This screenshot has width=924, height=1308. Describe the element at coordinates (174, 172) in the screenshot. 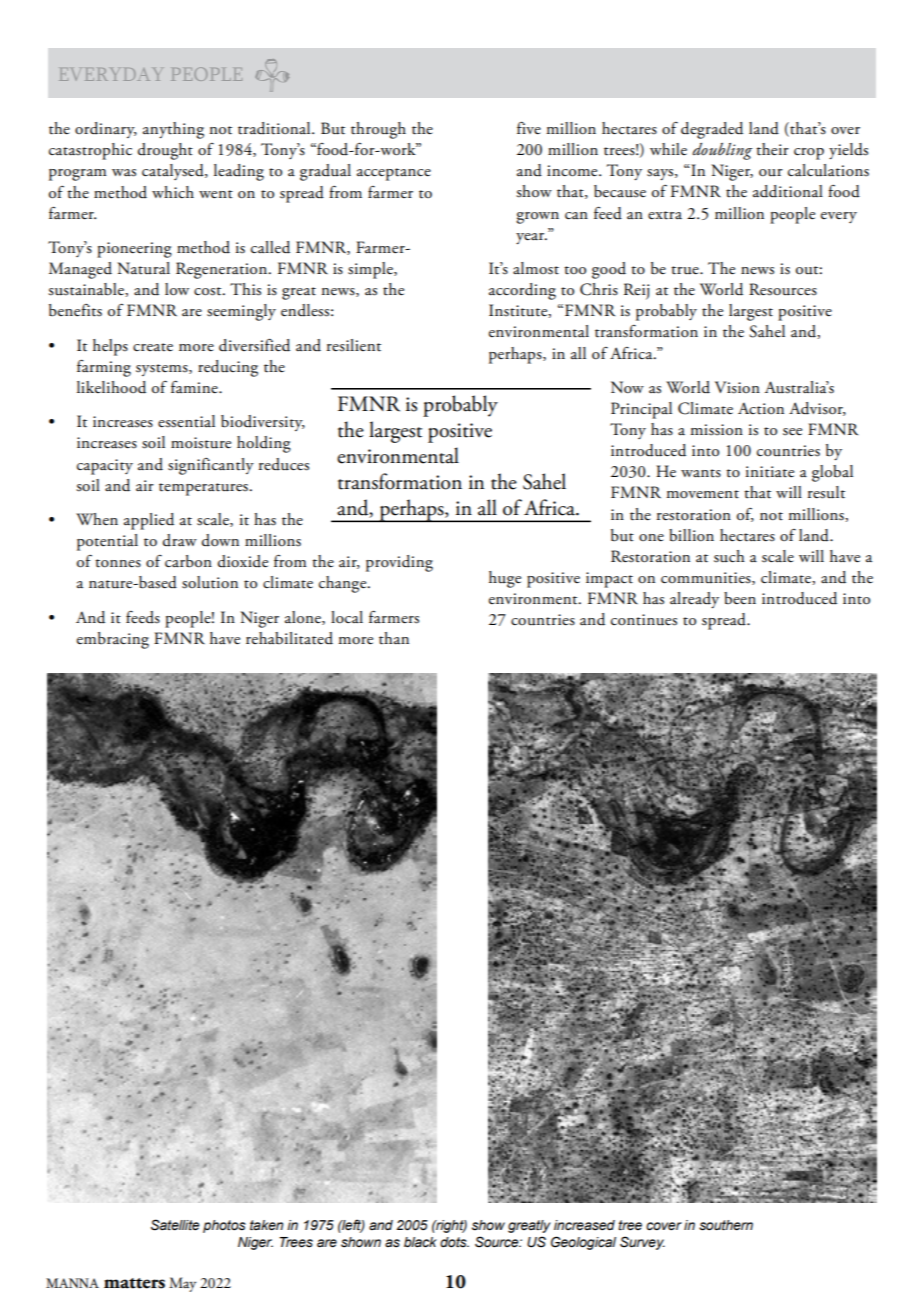

I see `catalysed` at that location.
